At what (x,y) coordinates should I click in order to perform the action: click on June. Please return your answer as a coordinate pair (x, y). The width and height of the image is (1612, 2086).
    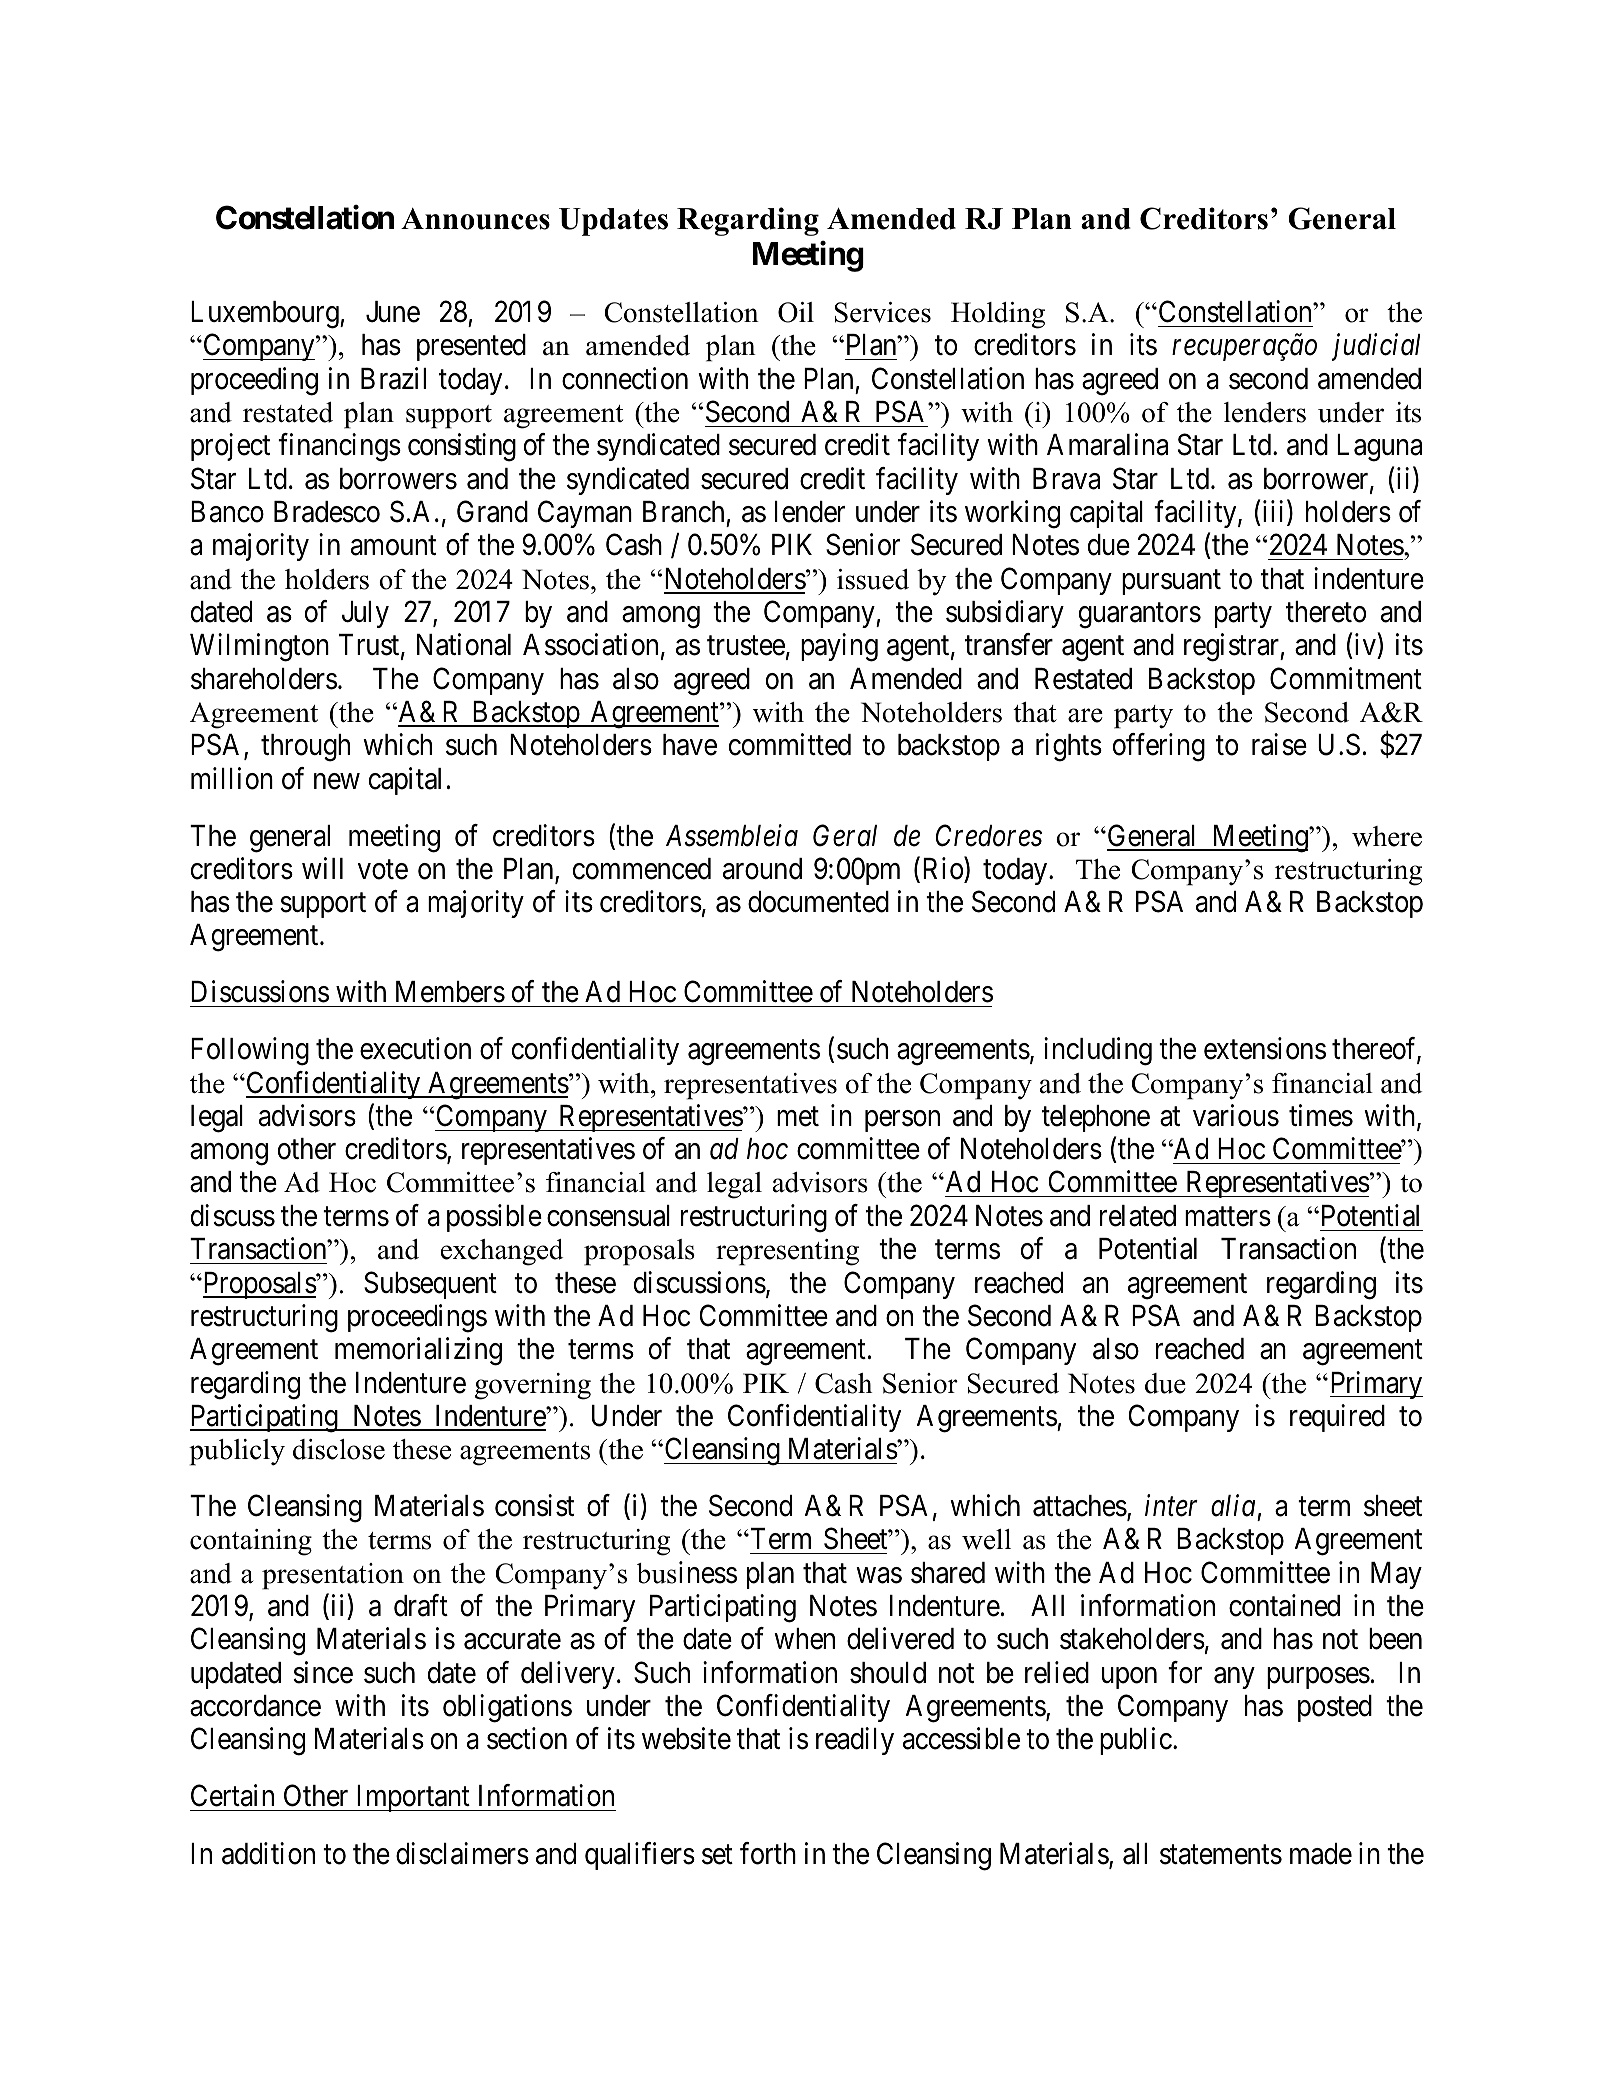
    Looking at the image, I should click on (393, 312).
